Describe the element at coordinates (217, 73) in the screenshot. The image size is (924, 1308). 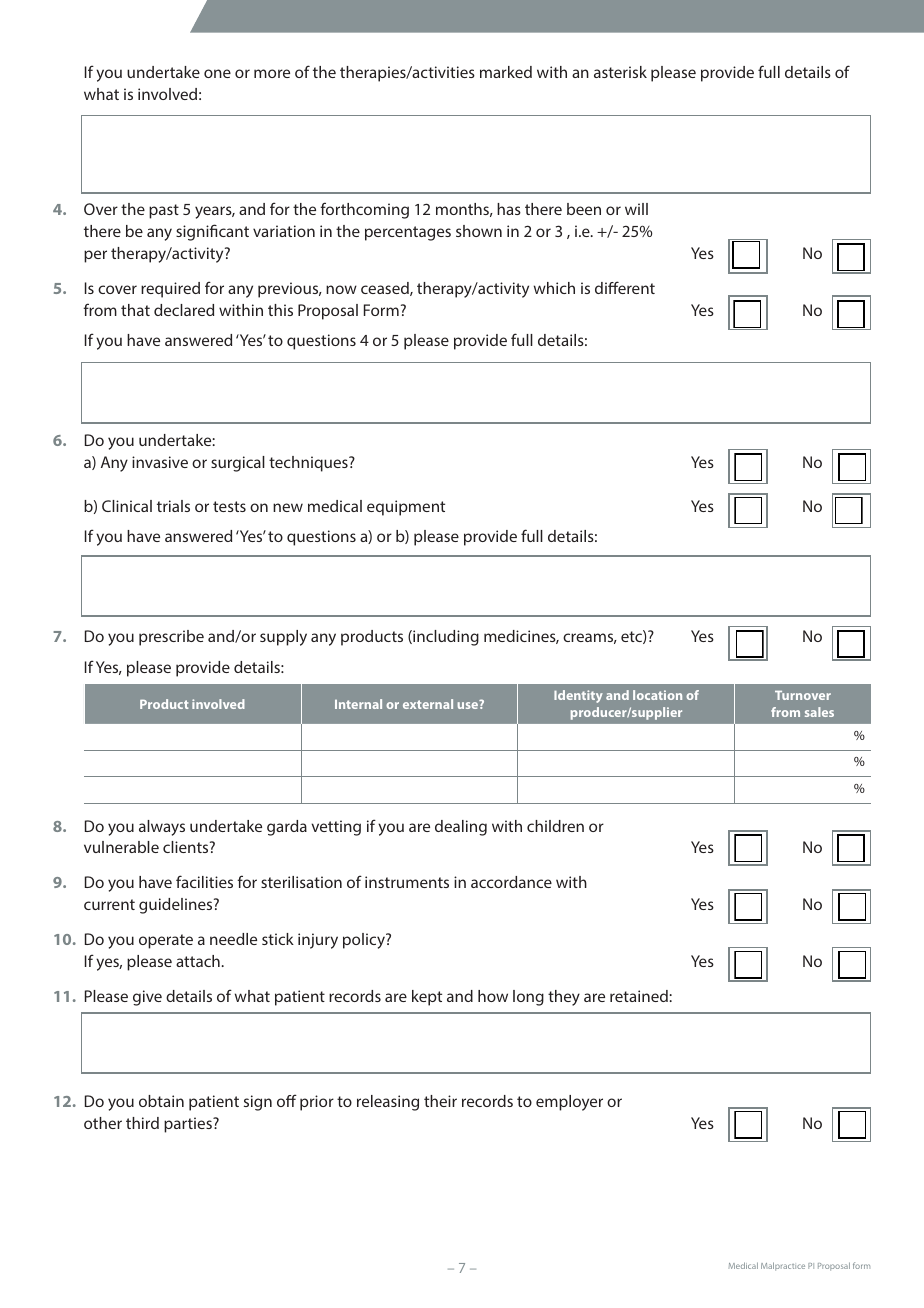
I see `one` at that location.
